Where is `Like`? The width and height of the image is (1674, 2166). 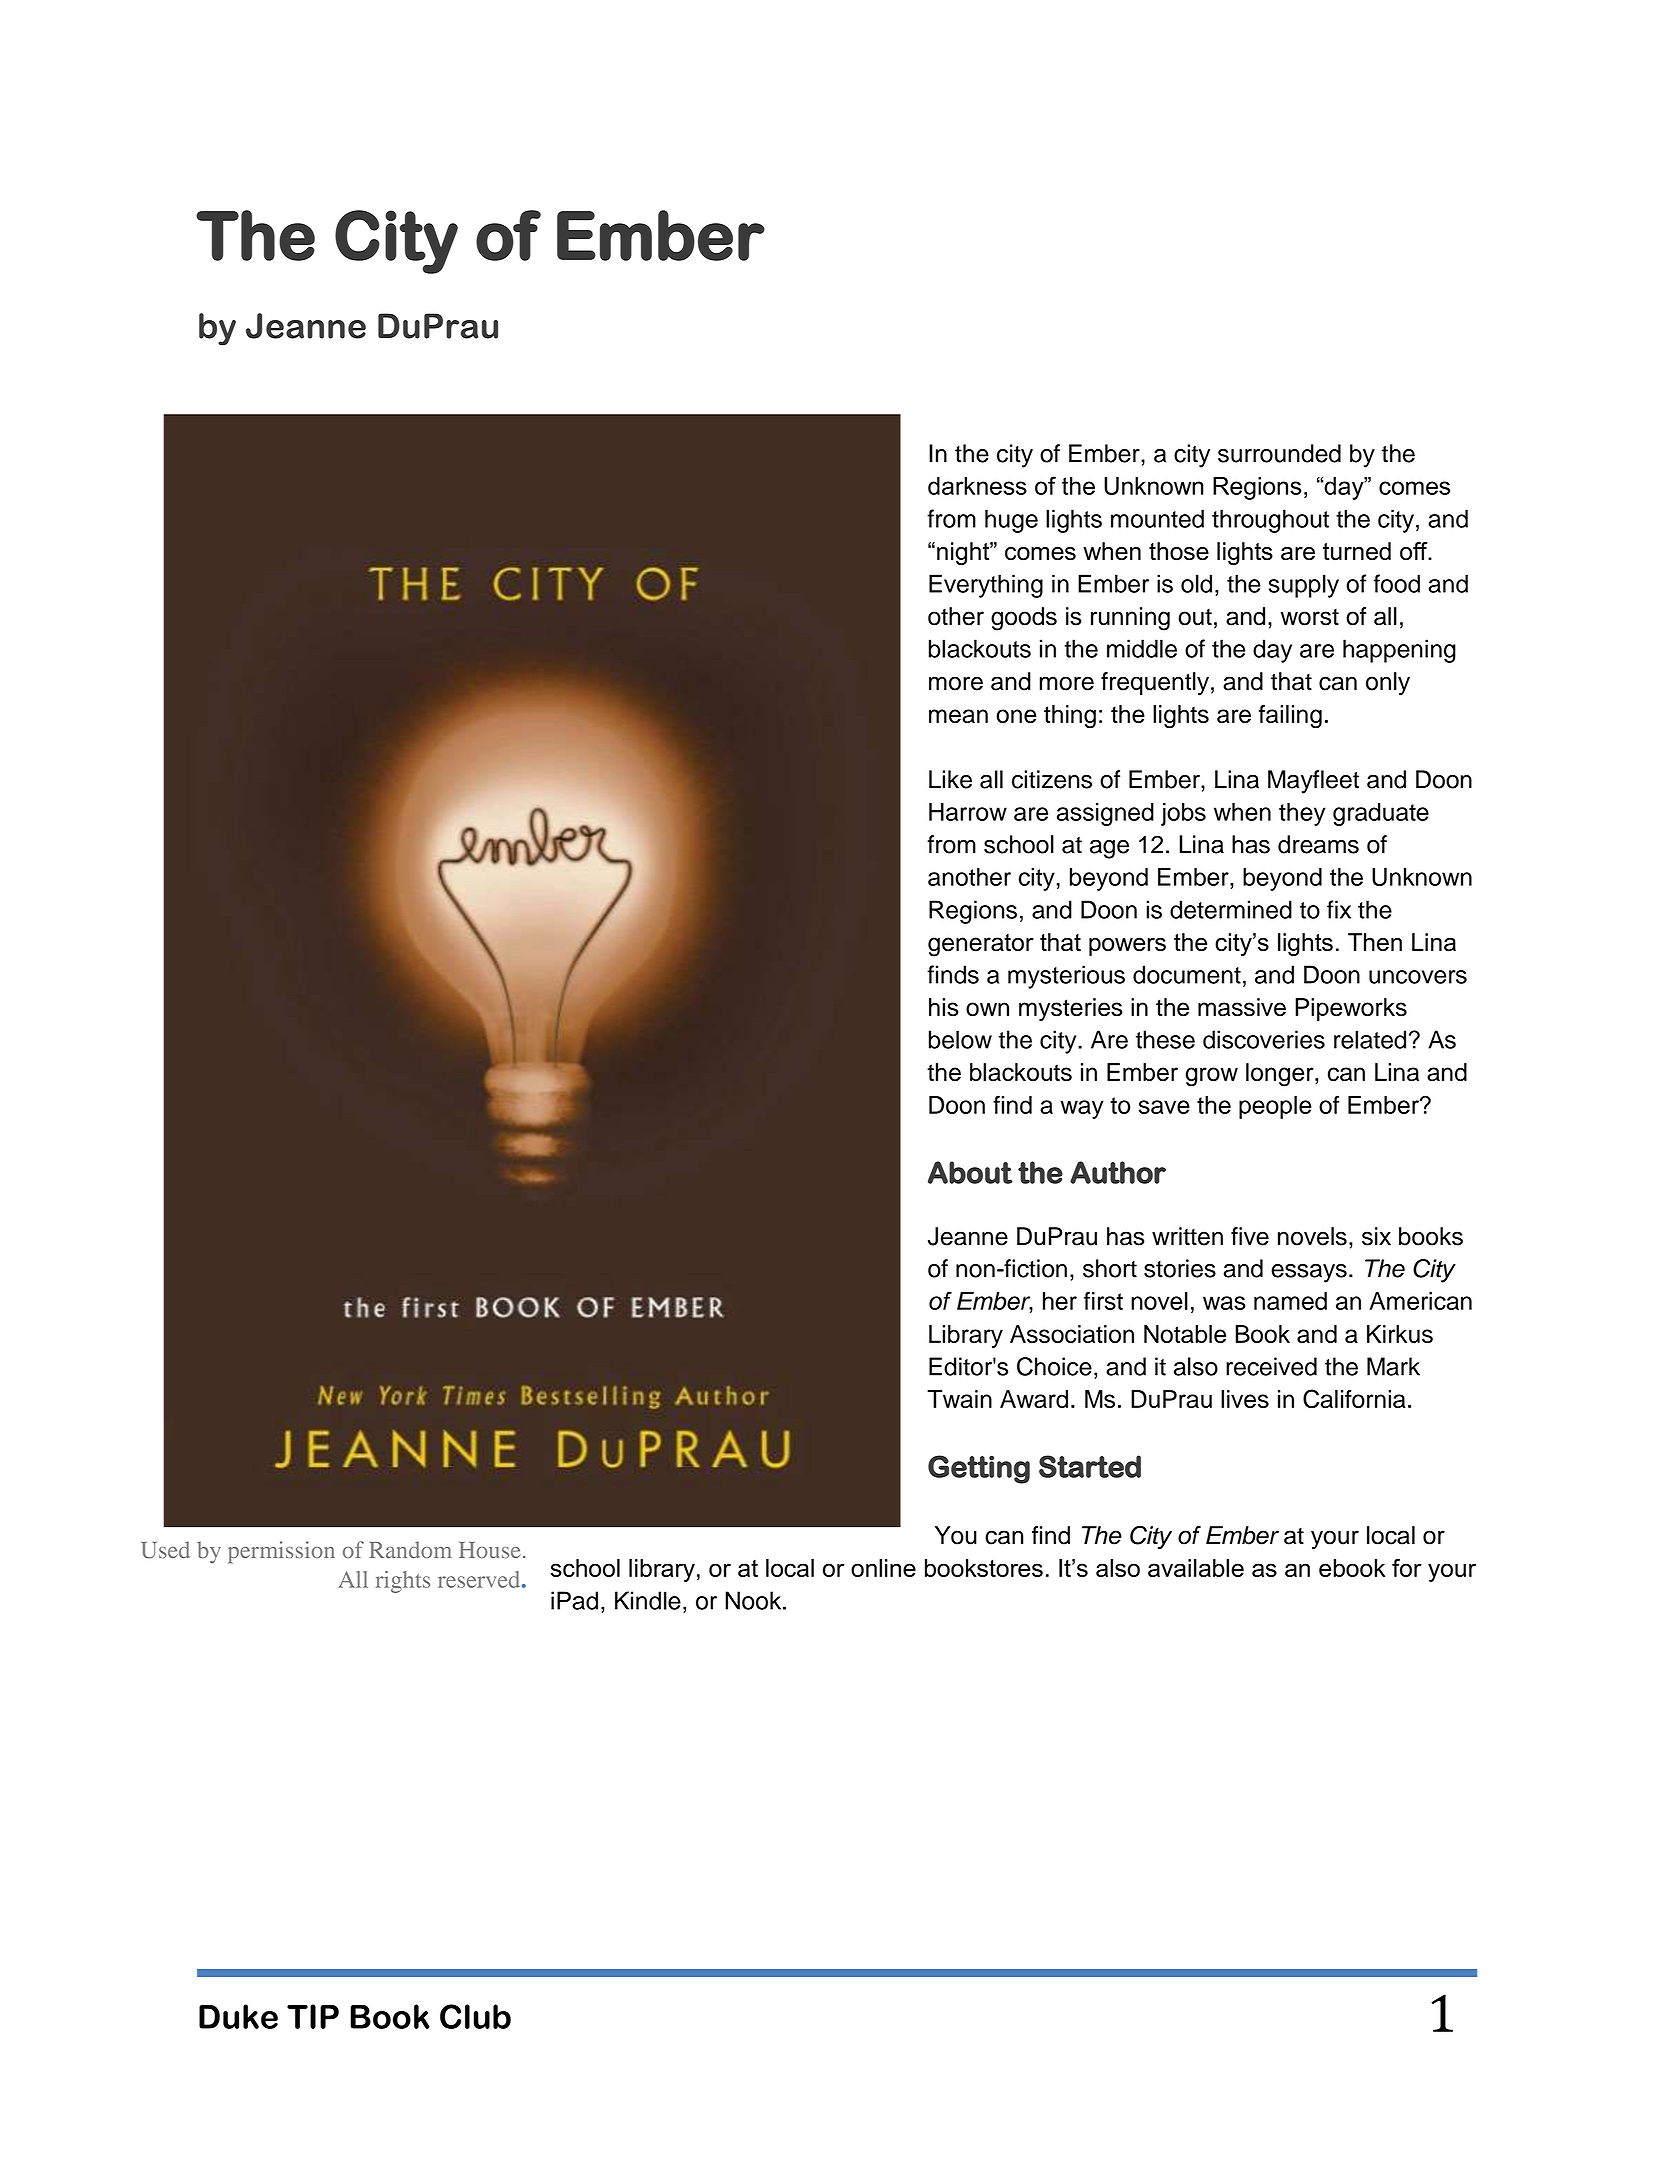 Like is located at coordinates (950, 779).
